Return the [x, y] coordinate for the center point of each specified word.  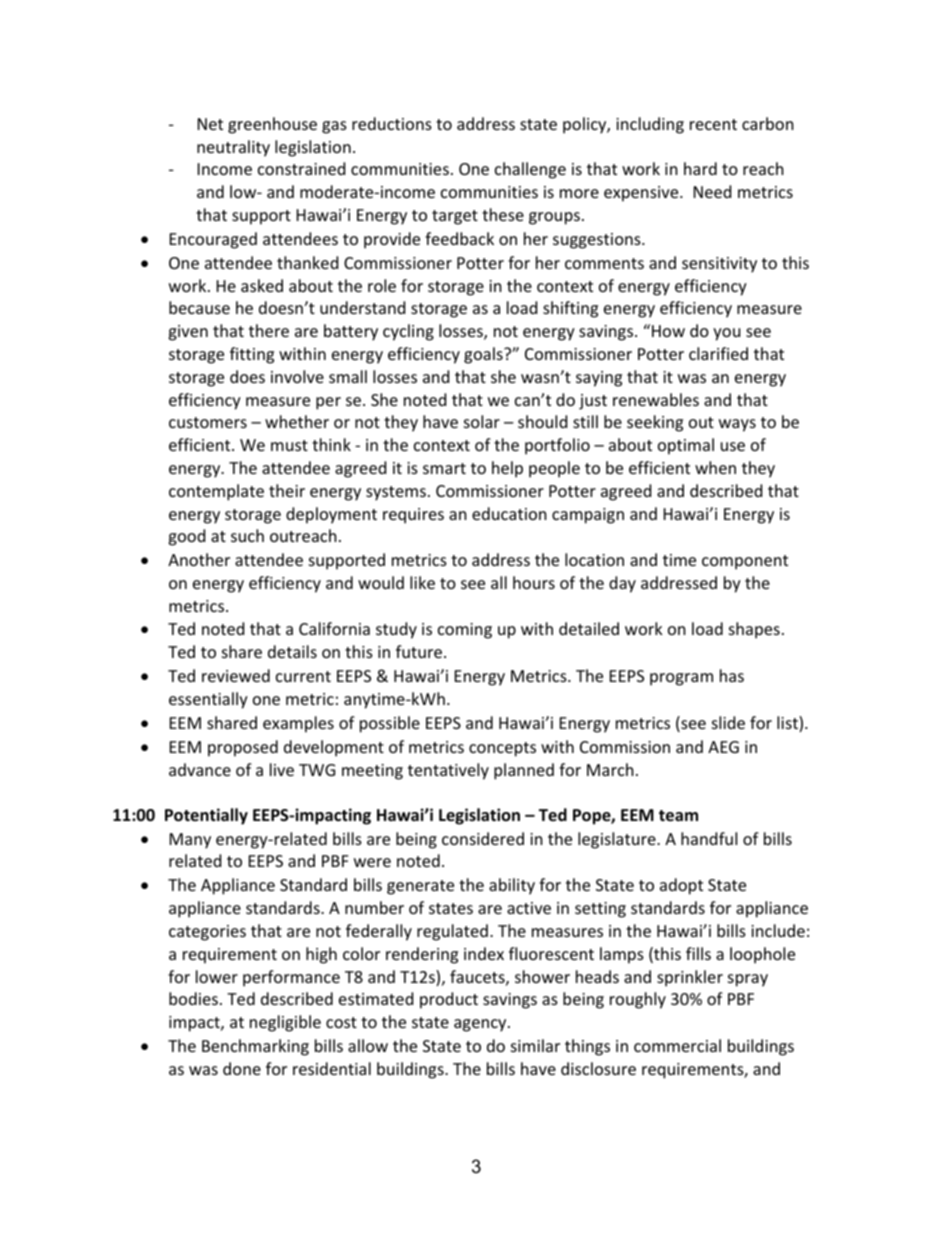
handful [709, 838]
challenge [530, 170]
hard [700, 168]
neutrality [233, 148]
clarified [718, 353]
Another [199, 559]
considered [483, 838]
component [745, 562]
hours [534, 582]
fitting [252, 355]
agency [481, 1025]
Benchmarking [255, 1047]
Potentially [206, 816]
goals [484, 355]
